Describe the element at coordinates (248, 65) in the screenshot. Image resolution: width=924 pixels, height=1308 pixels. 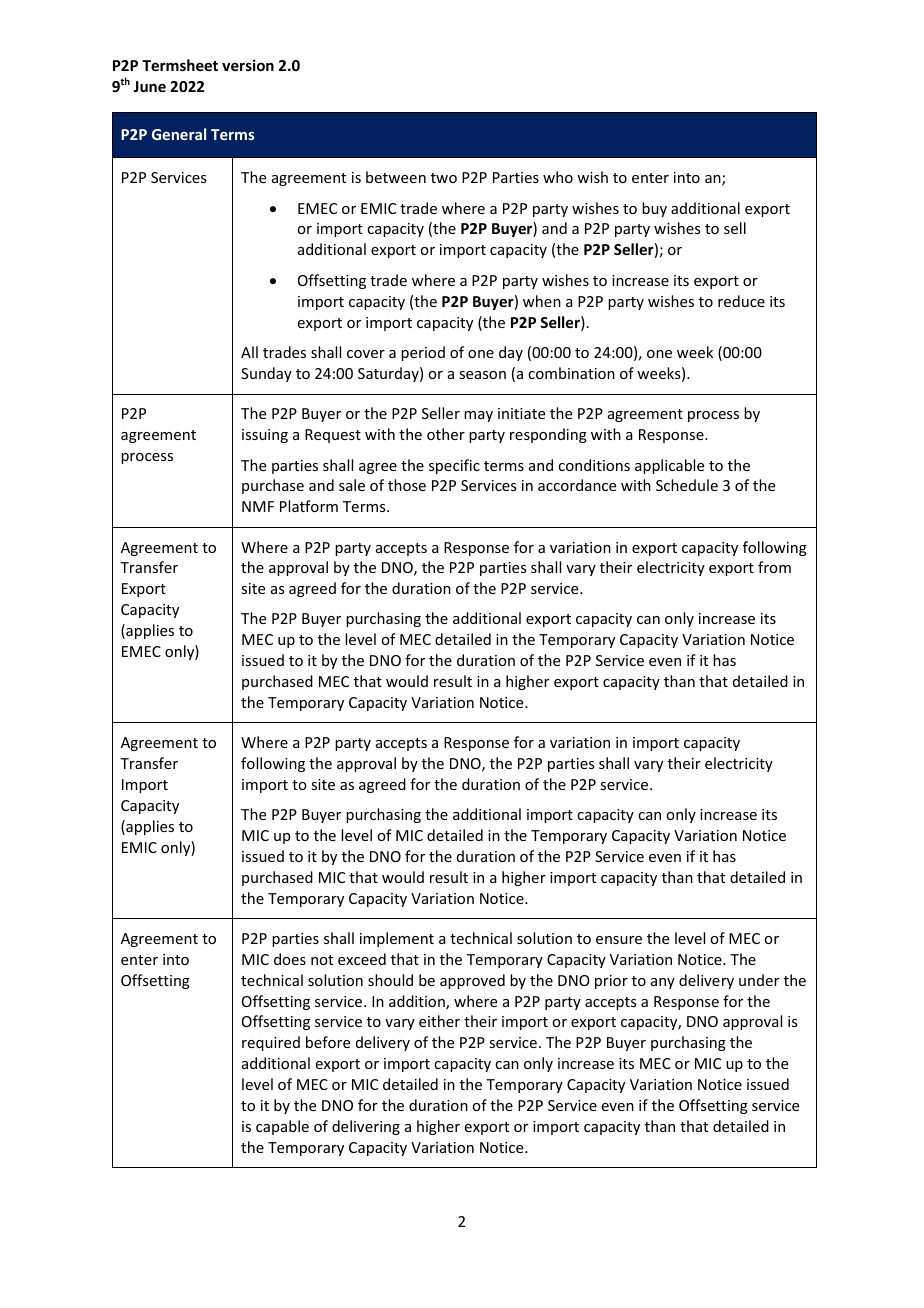
I see `version` at that location.
